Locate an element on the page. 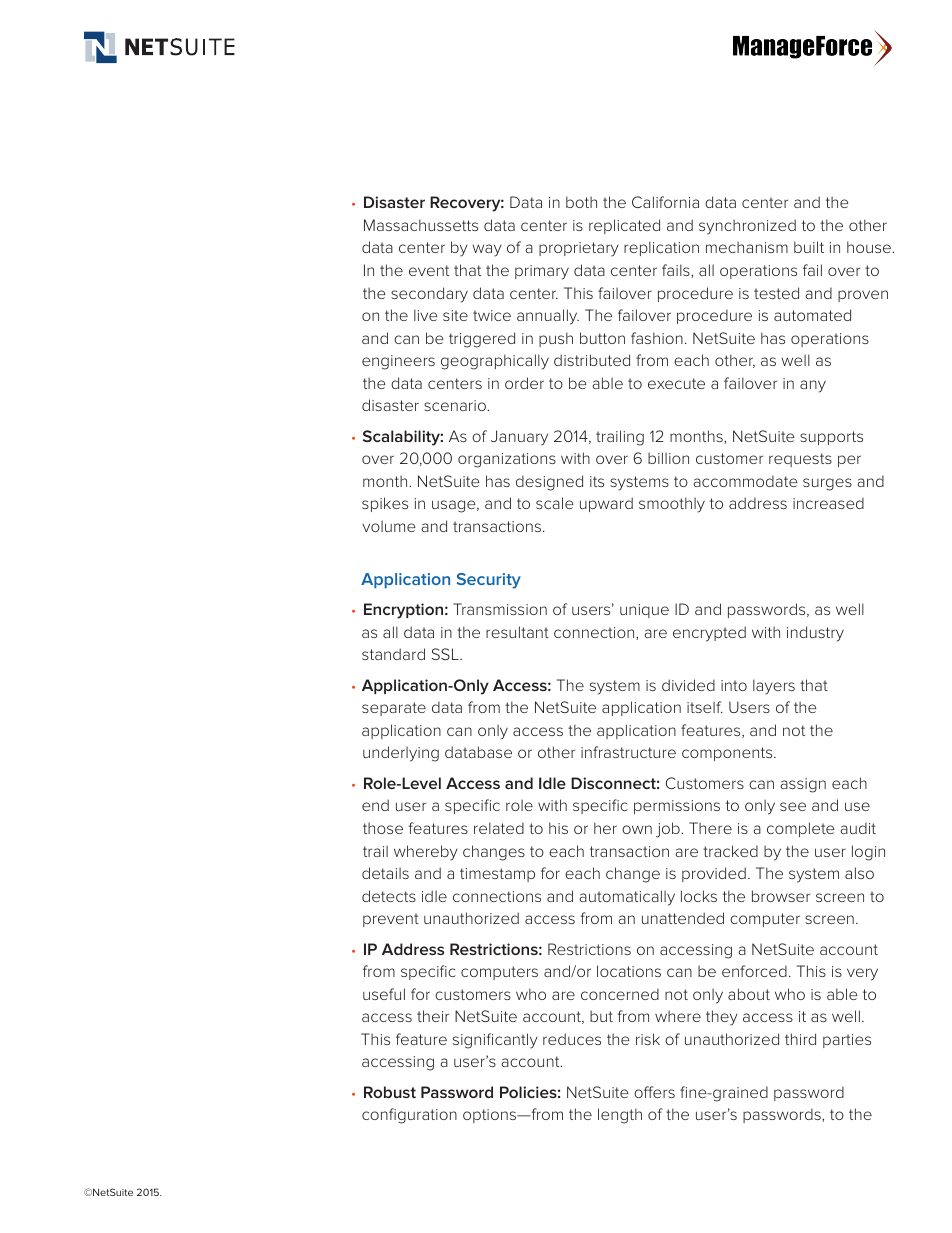 This image has width=952, height=1233. replicated is located at coordinates (624, 226).
